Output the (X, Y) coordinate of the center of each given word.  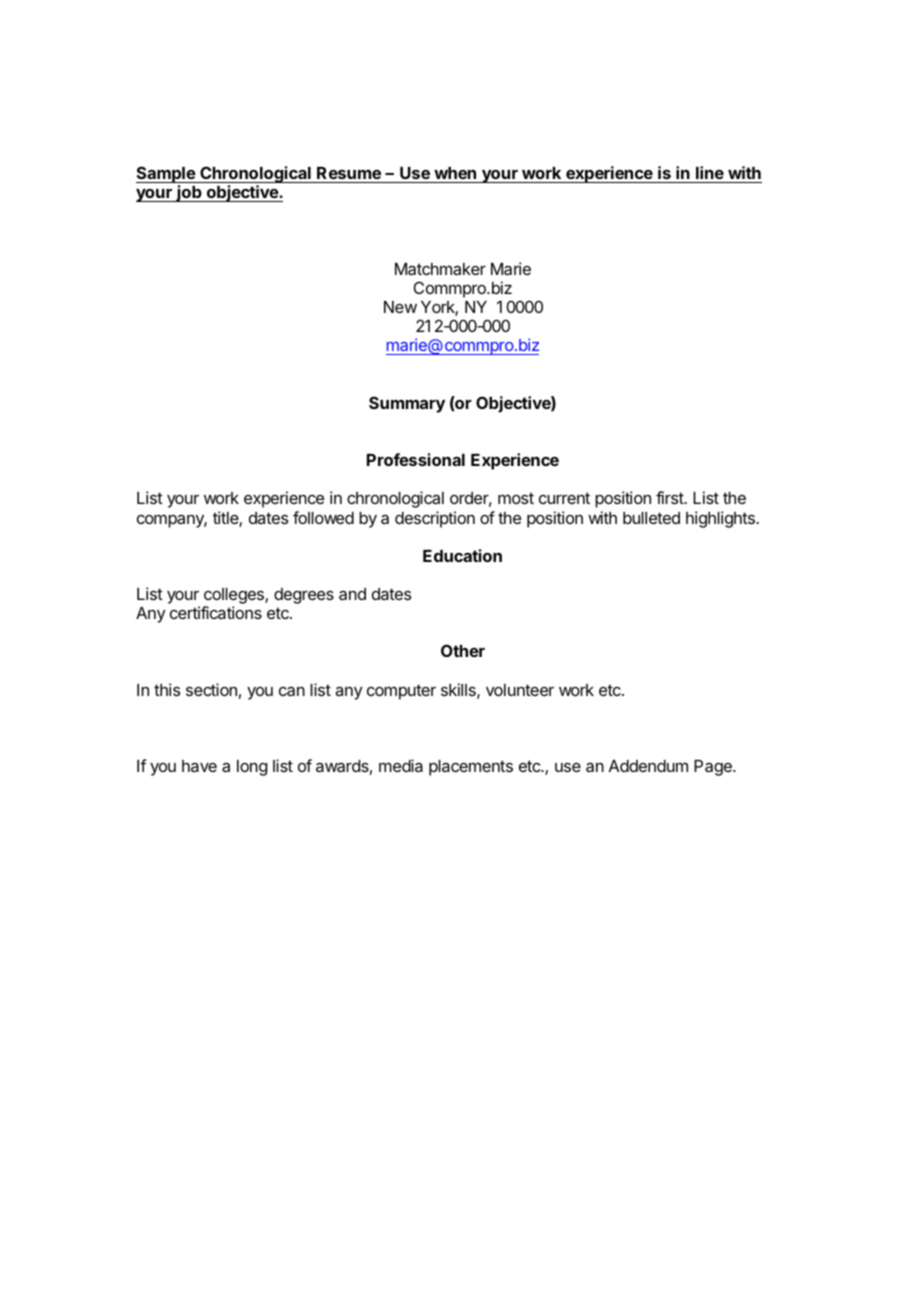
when (455, 173)
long (252, 768)
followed (323, 517)
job (189, 193)
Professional (416, 459)
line (710, 172)
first (670, 497)
